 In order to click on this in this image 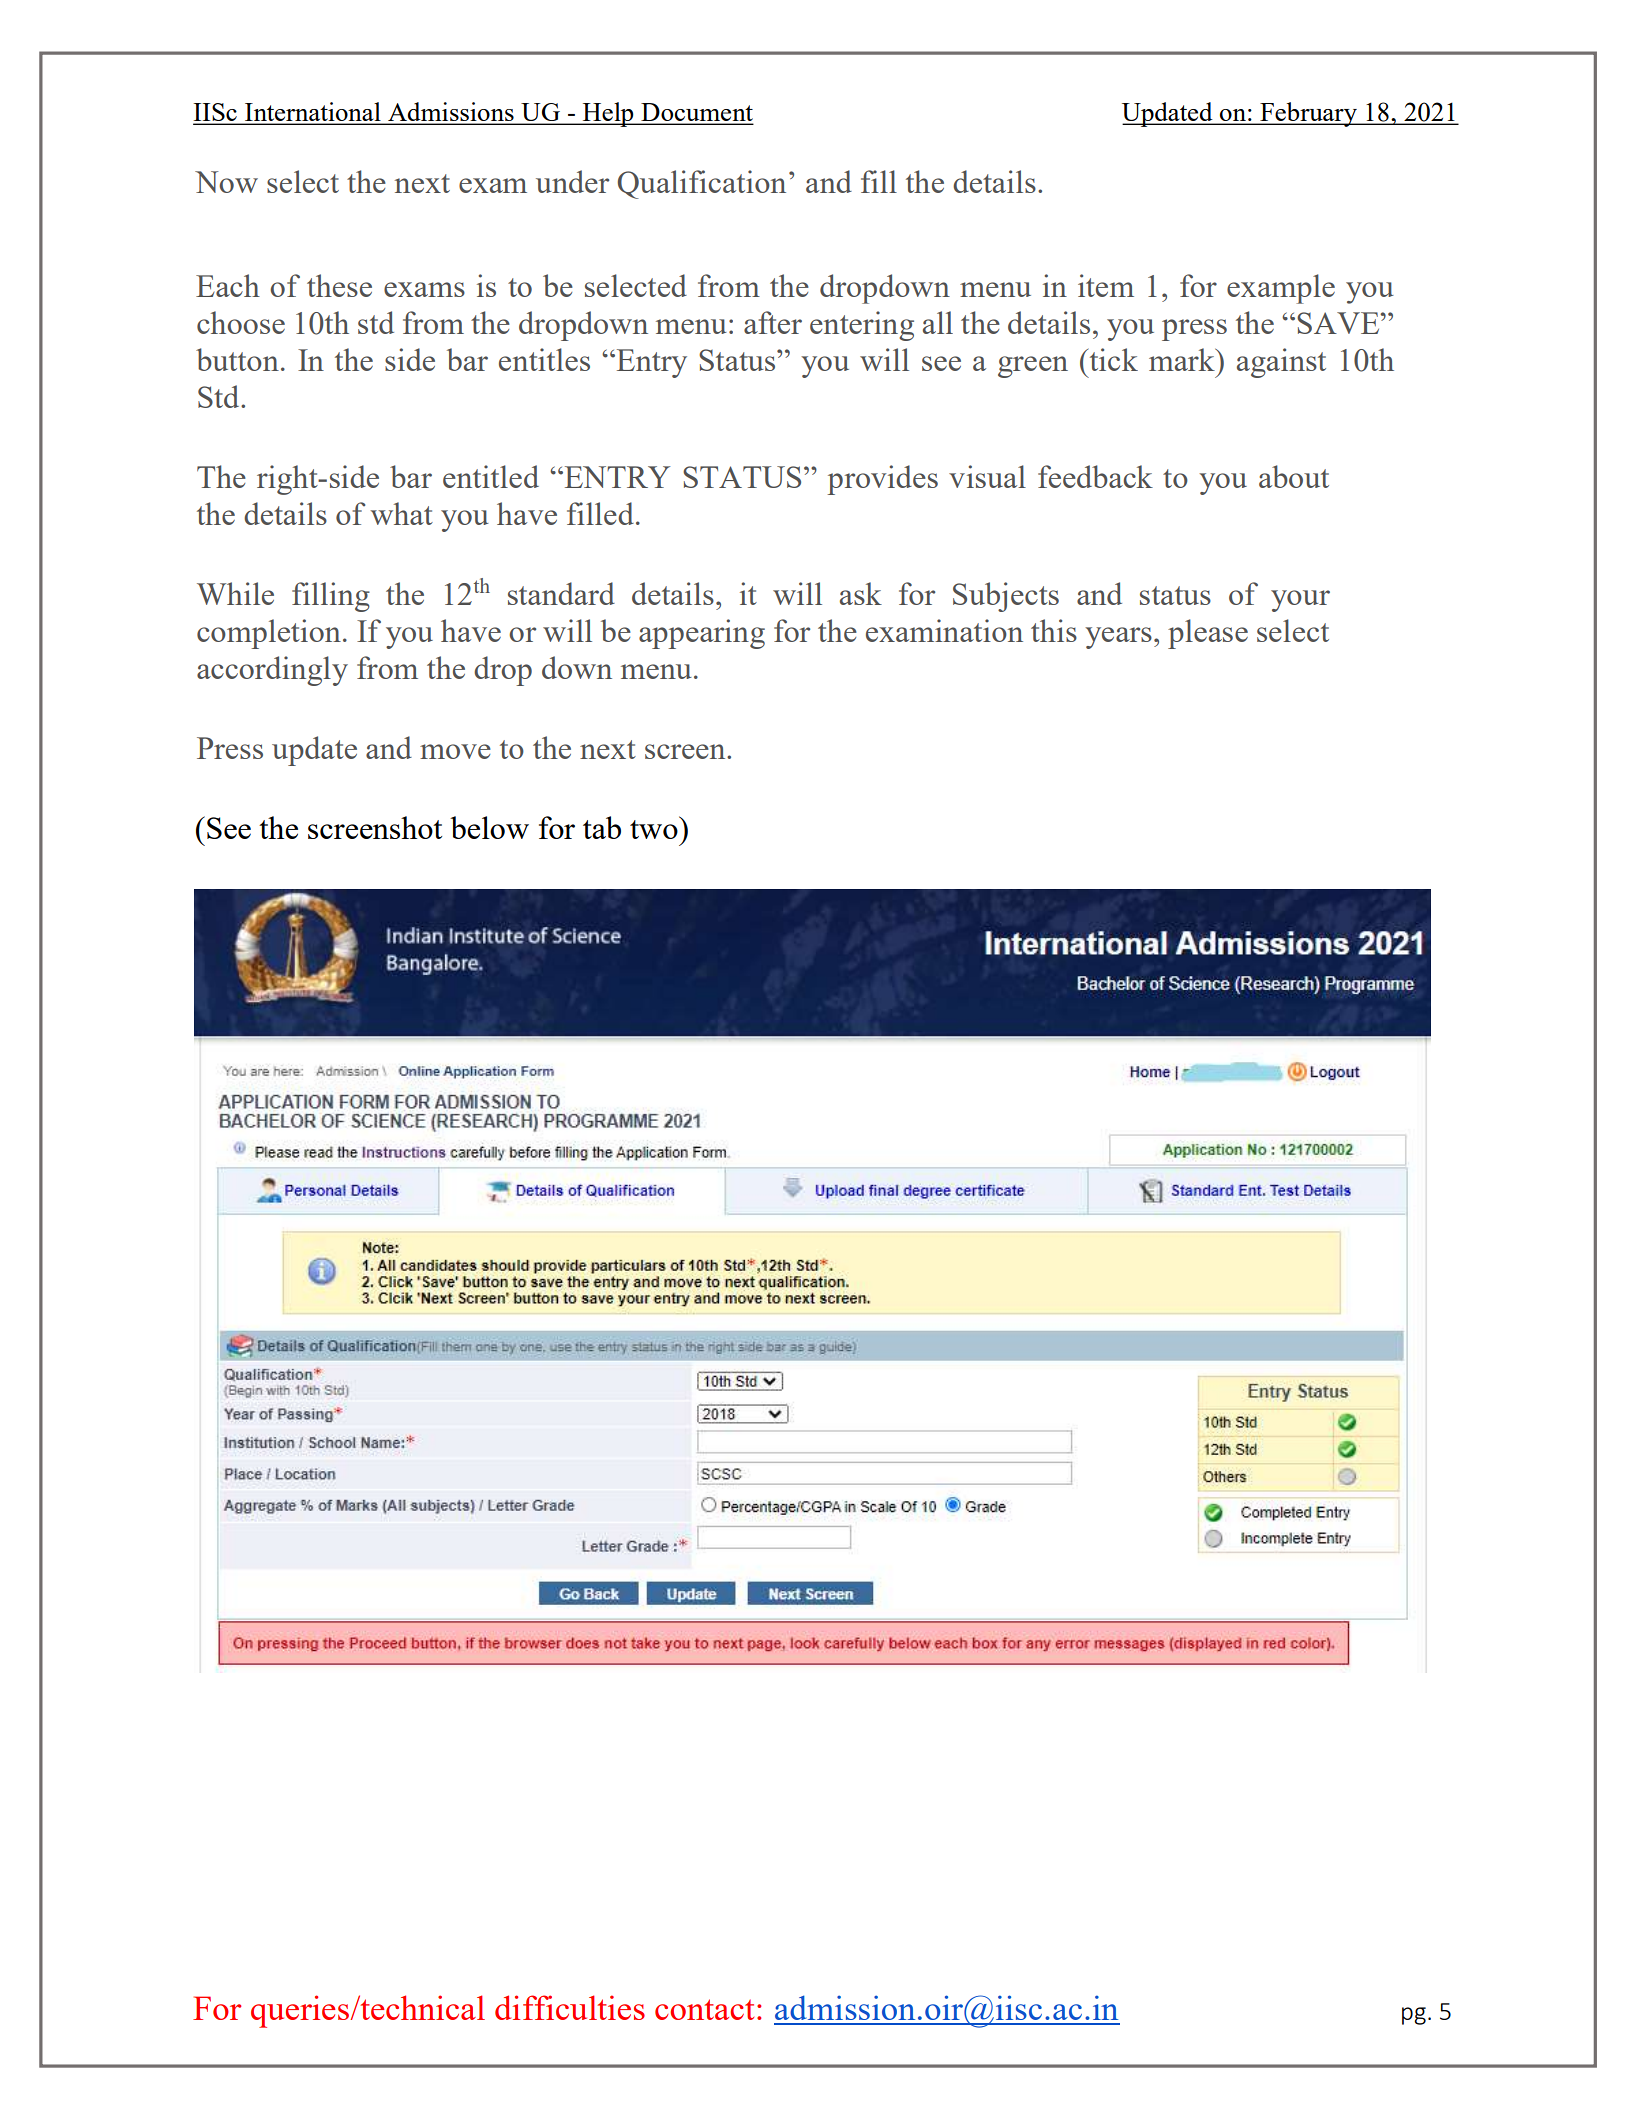, I will do `click(1054, 630)`.
